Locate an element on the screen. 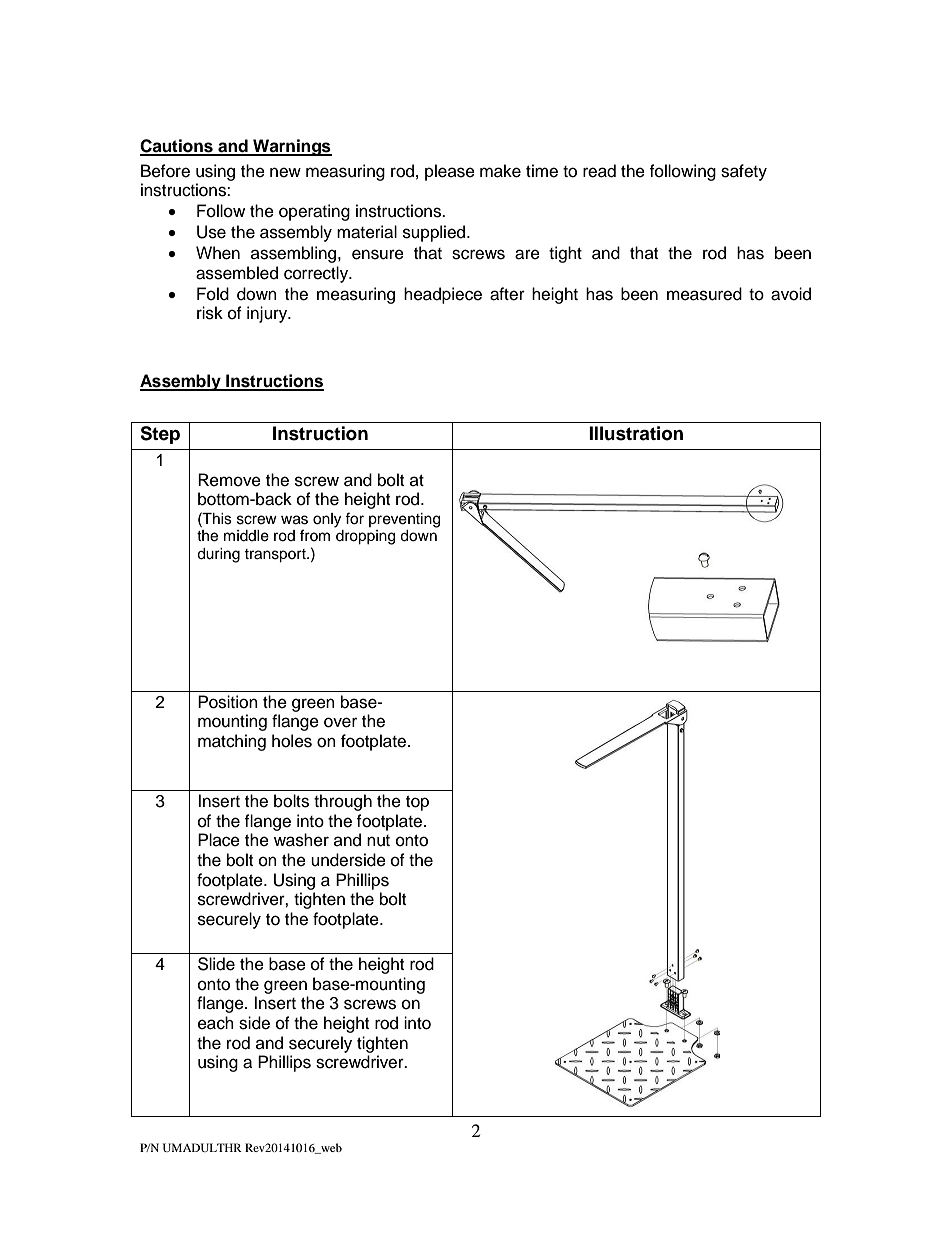 Image resolution: width=952 pixels, height=1233 pixels. top is located at coordinates (417, 803).
